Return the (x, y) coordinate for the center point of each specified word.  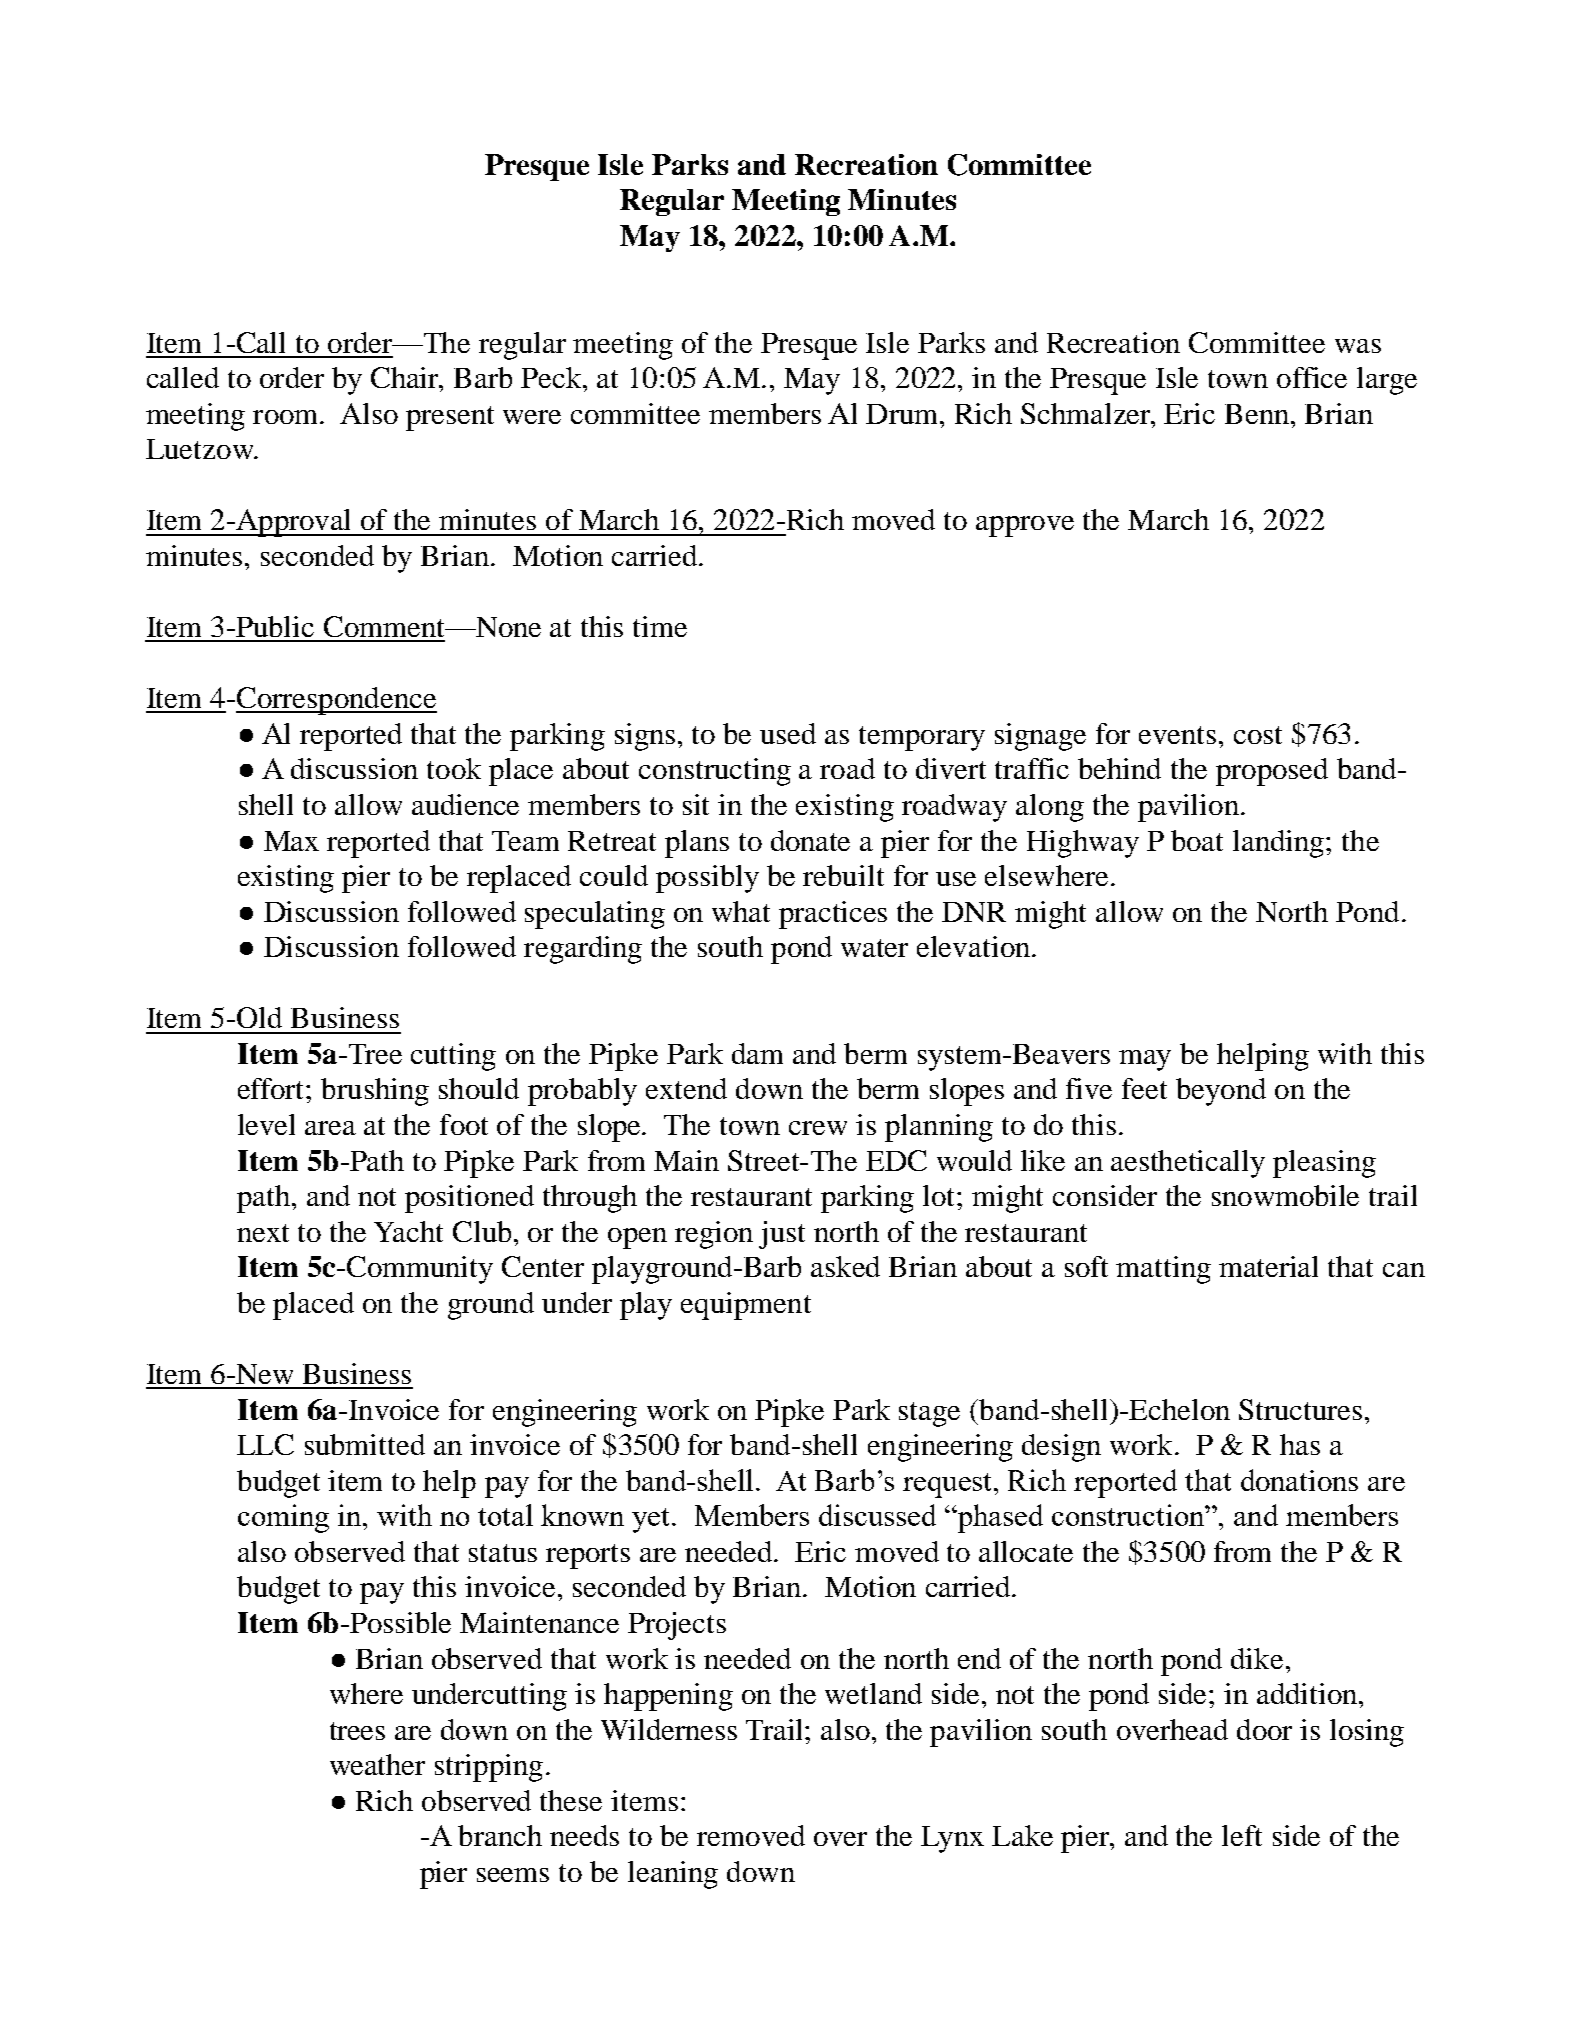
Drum (904, 414)
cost (1258, 735)
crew (818, 1128)
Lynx (952, 1839)
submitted (365, 1444)
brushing (375, 1092)
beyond (1221, 1092)
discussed (877, 1515)
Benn (1258, 414)
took (454, 768)
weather (377, 1764)
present (450, 418)
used (788, 733)
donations (1299, 1480)
